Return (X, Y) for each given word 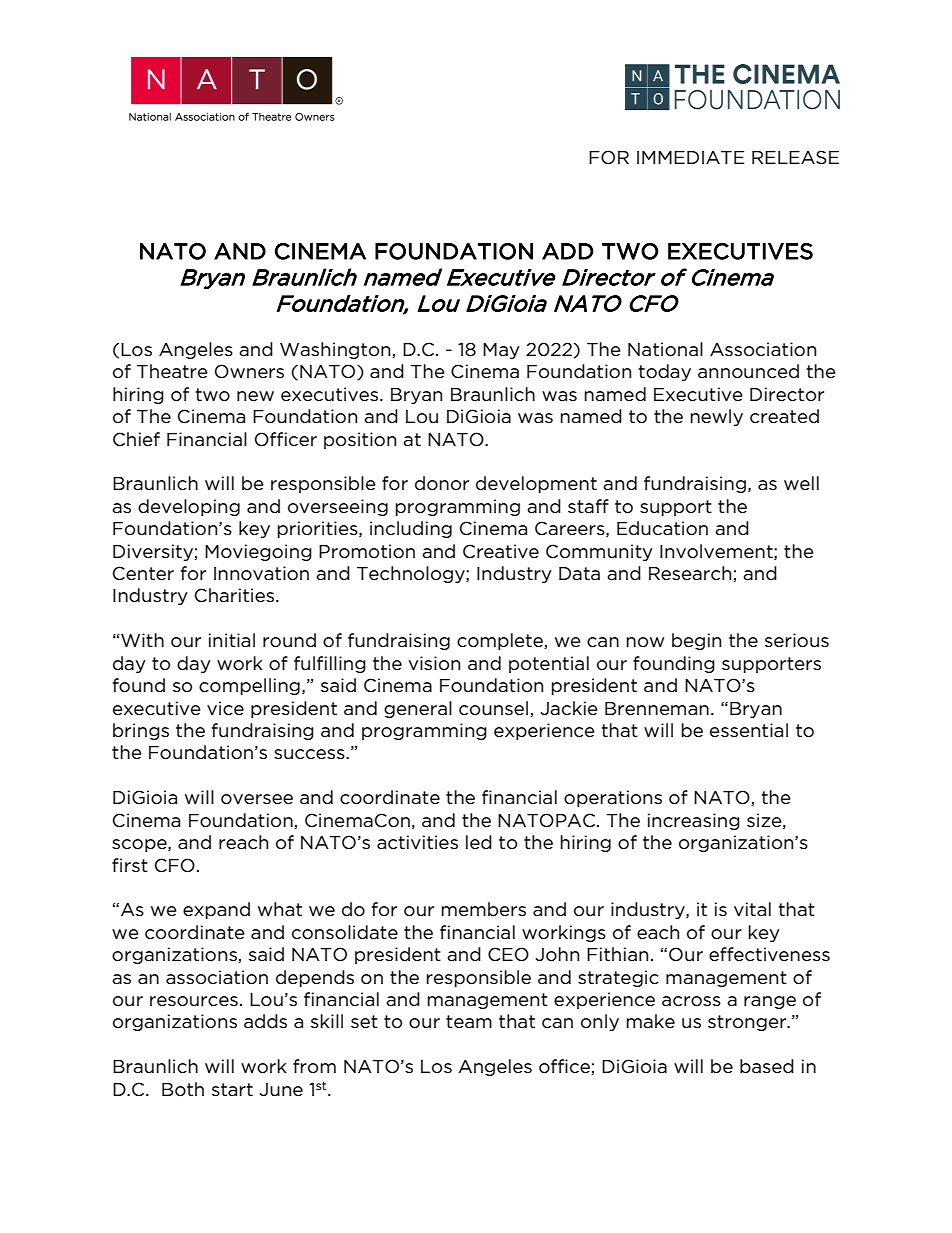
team (469, 1022)
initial (232, 640)
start (232, 1089)
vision (434, 663)
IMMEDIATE (690, 157)
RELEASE (795, 157)
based (767, 1066)
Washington (336, 350)
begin (696, 641)
